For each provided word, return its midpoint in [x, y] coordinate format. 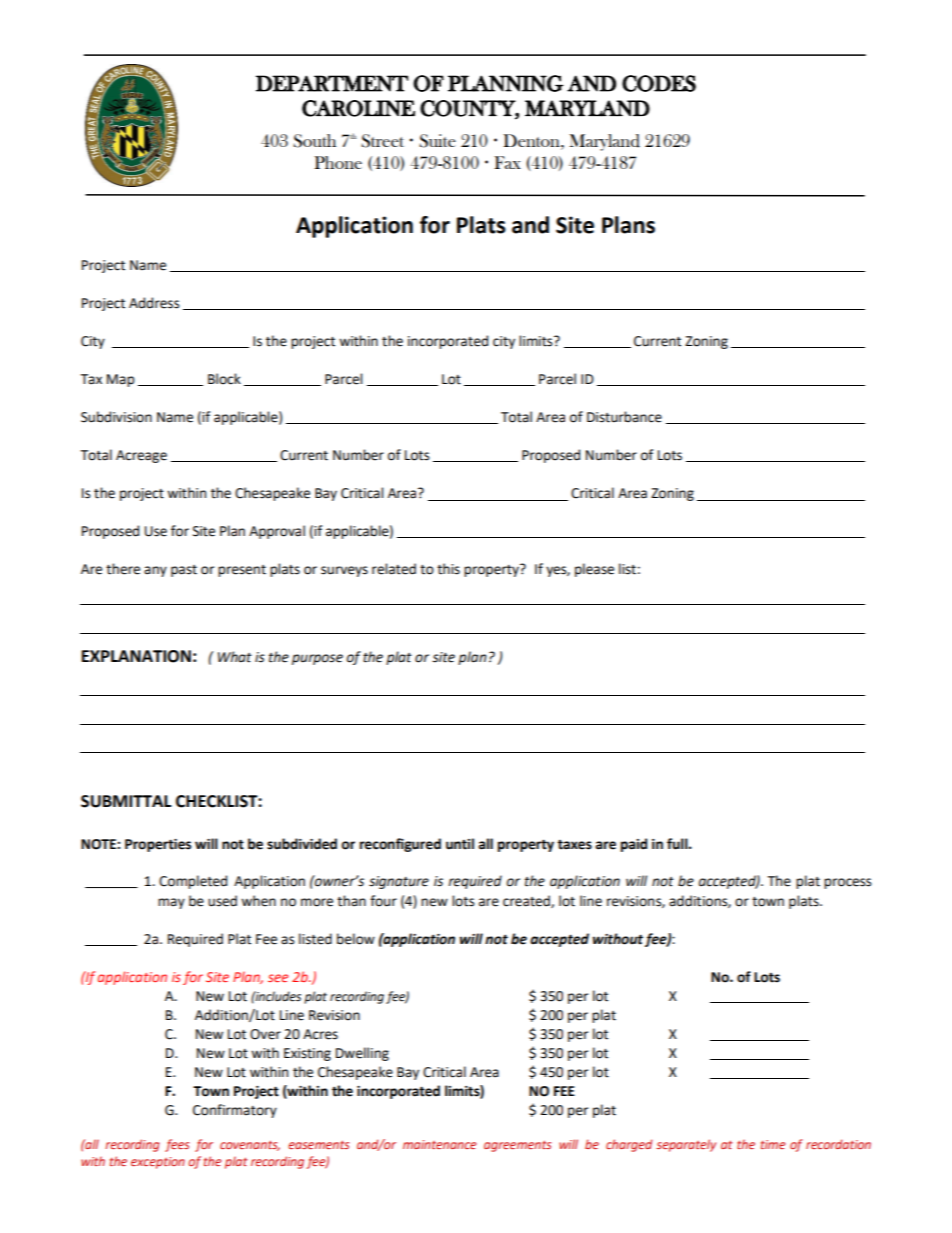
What [235, 657]
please [594, 570]
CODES [659, 83]
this [448, 569]
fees [177, 1145]
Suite [437, 141]
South [314, 141]
